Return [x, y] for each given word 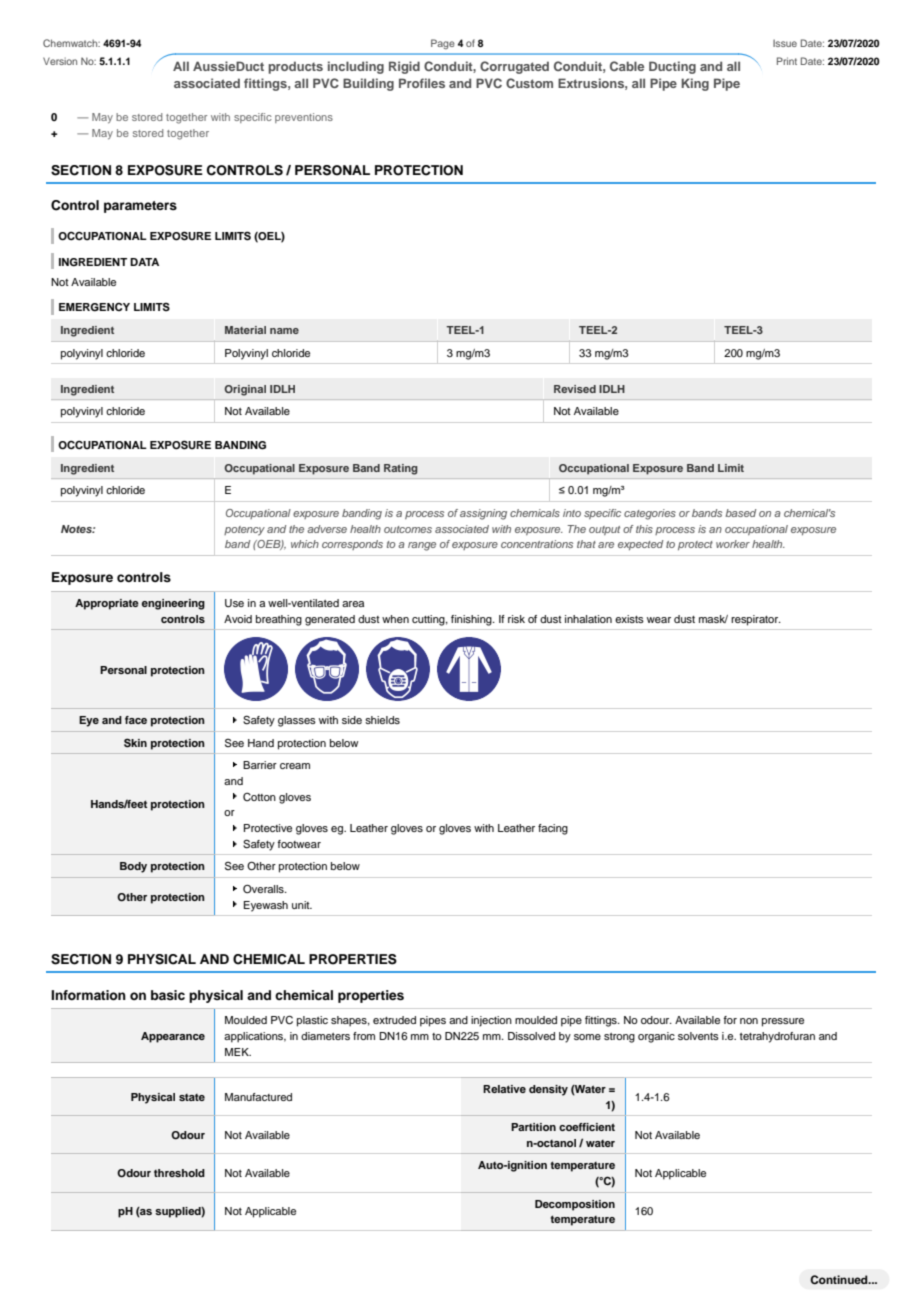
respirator [756, 620]
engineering [173, 604]
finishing [472, 620]
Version [60, 61]
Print [787, 61]
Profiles [422, 83]
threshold [179, 1173]
